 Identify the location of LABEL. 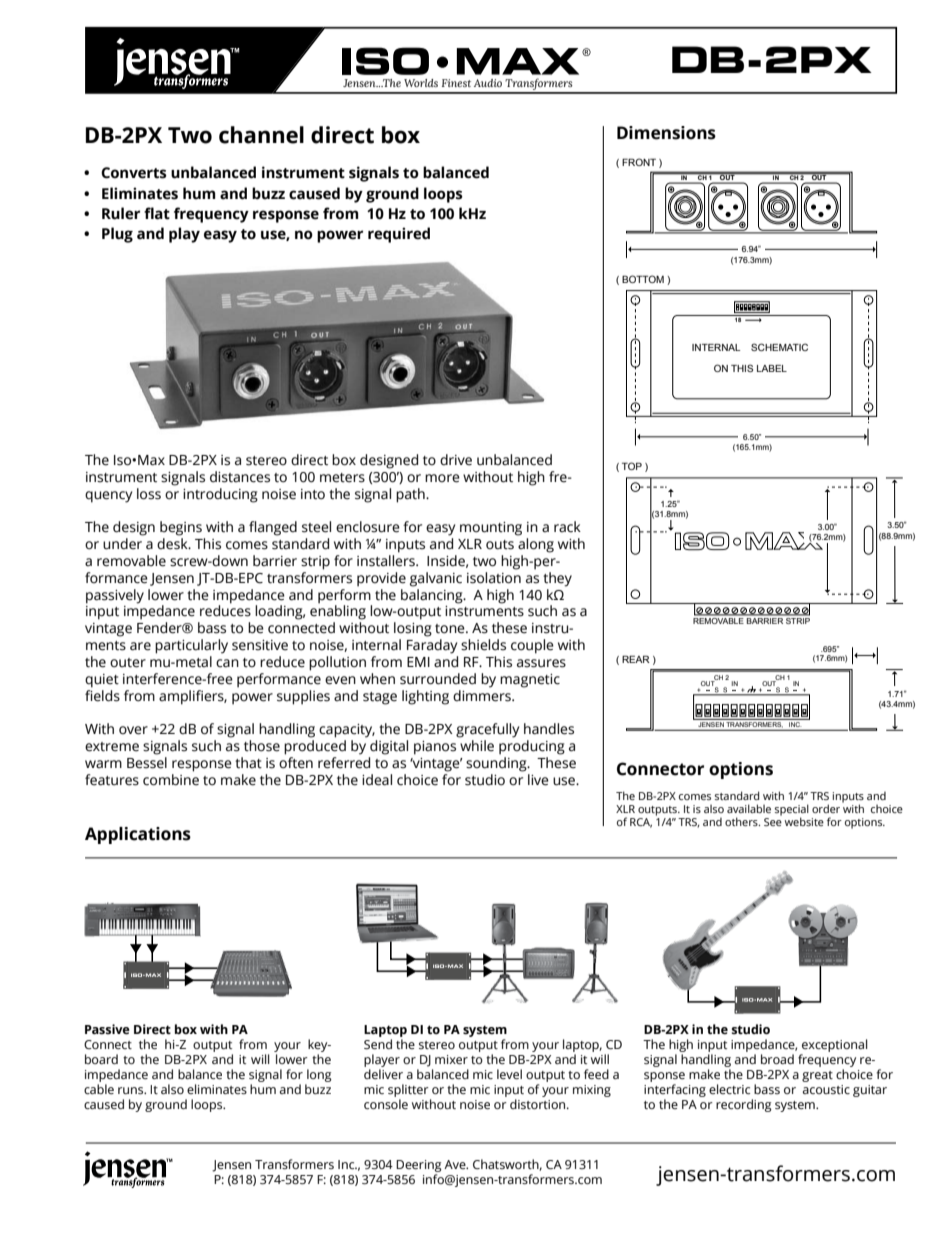
(772, 368).
